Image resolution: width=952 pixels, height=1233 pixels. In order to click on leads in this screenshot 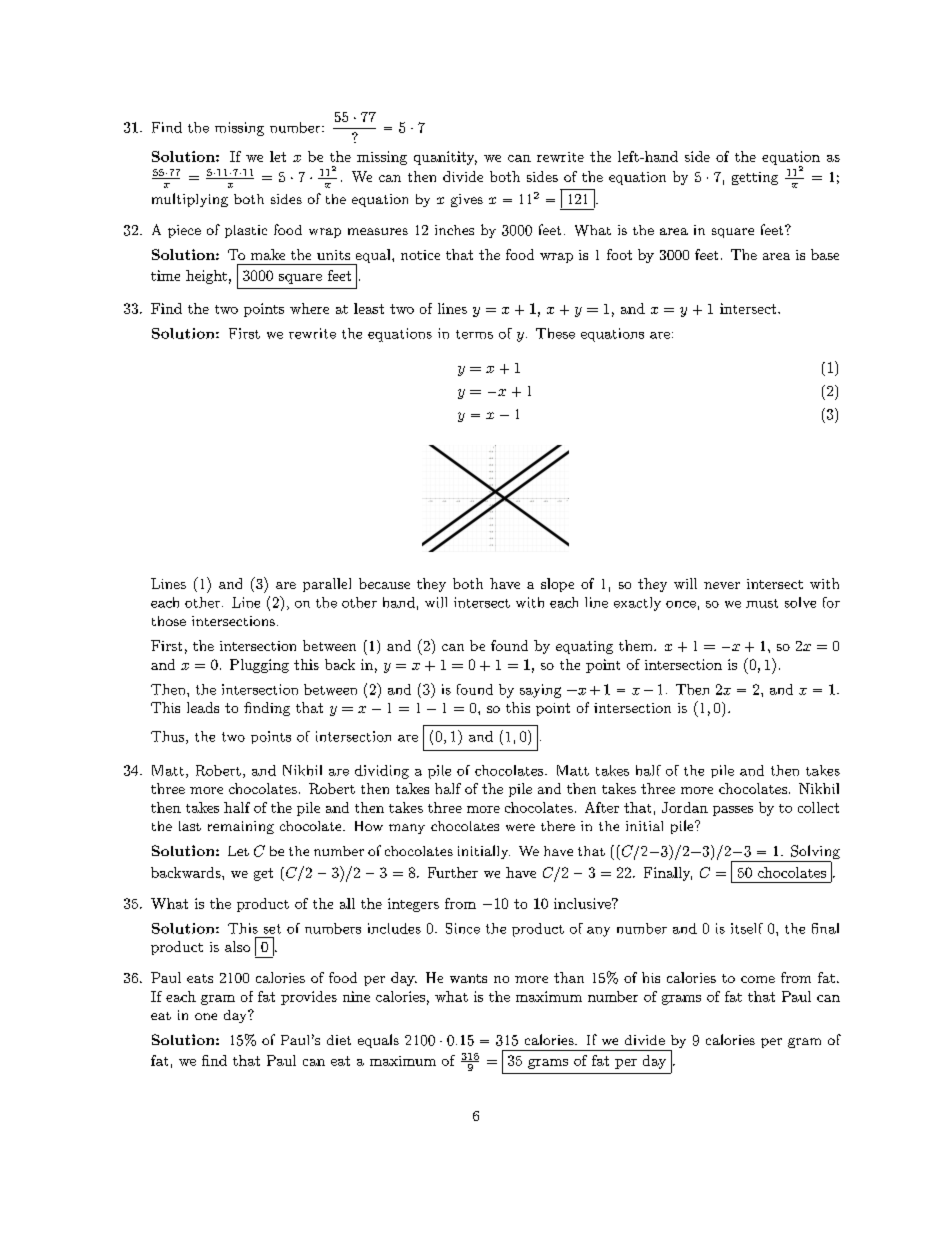, I will do `click(203, 707)`.
